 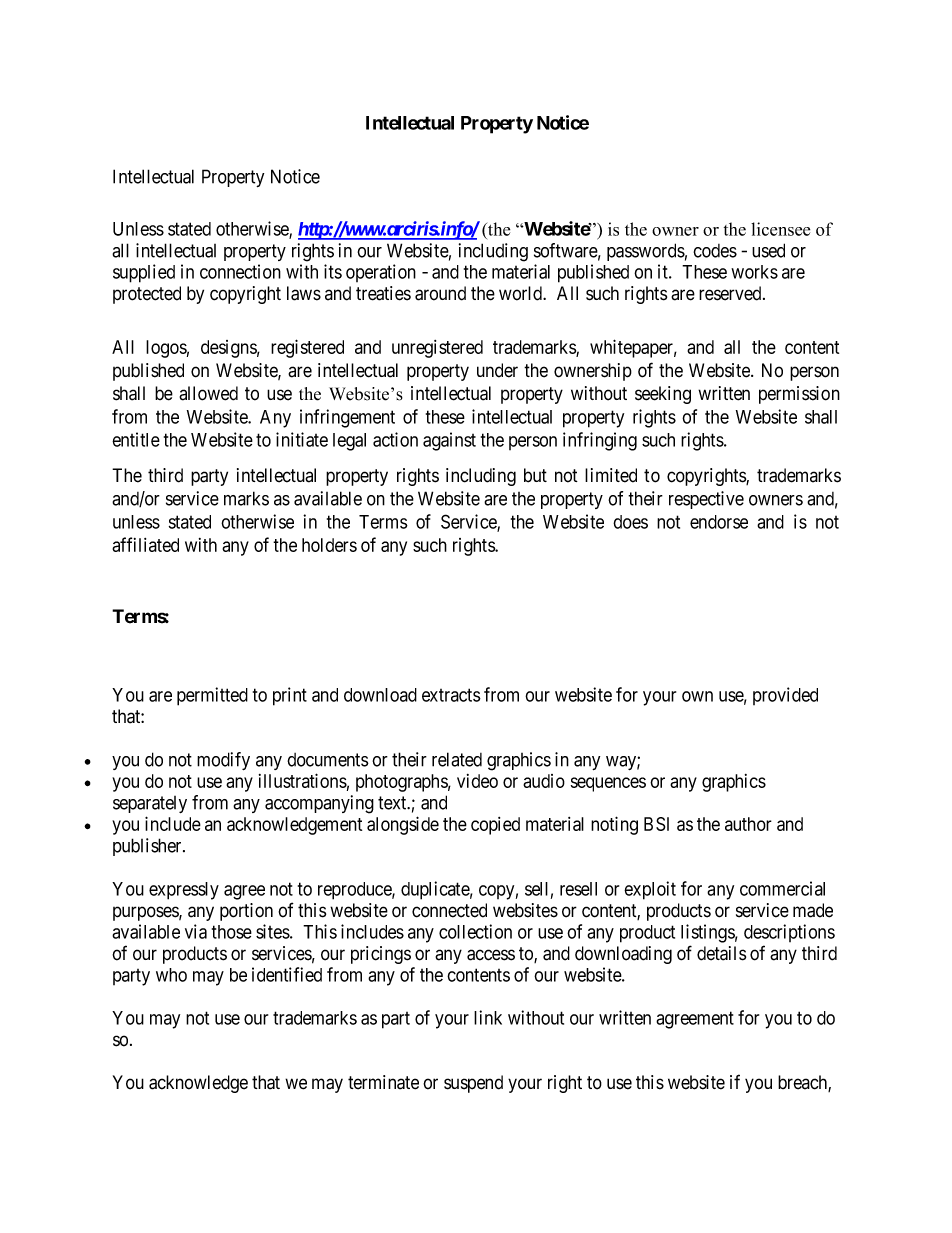 What do you see at coordinates (449, 441) in the document?
I see `against` at bounding box center [449, 441].
